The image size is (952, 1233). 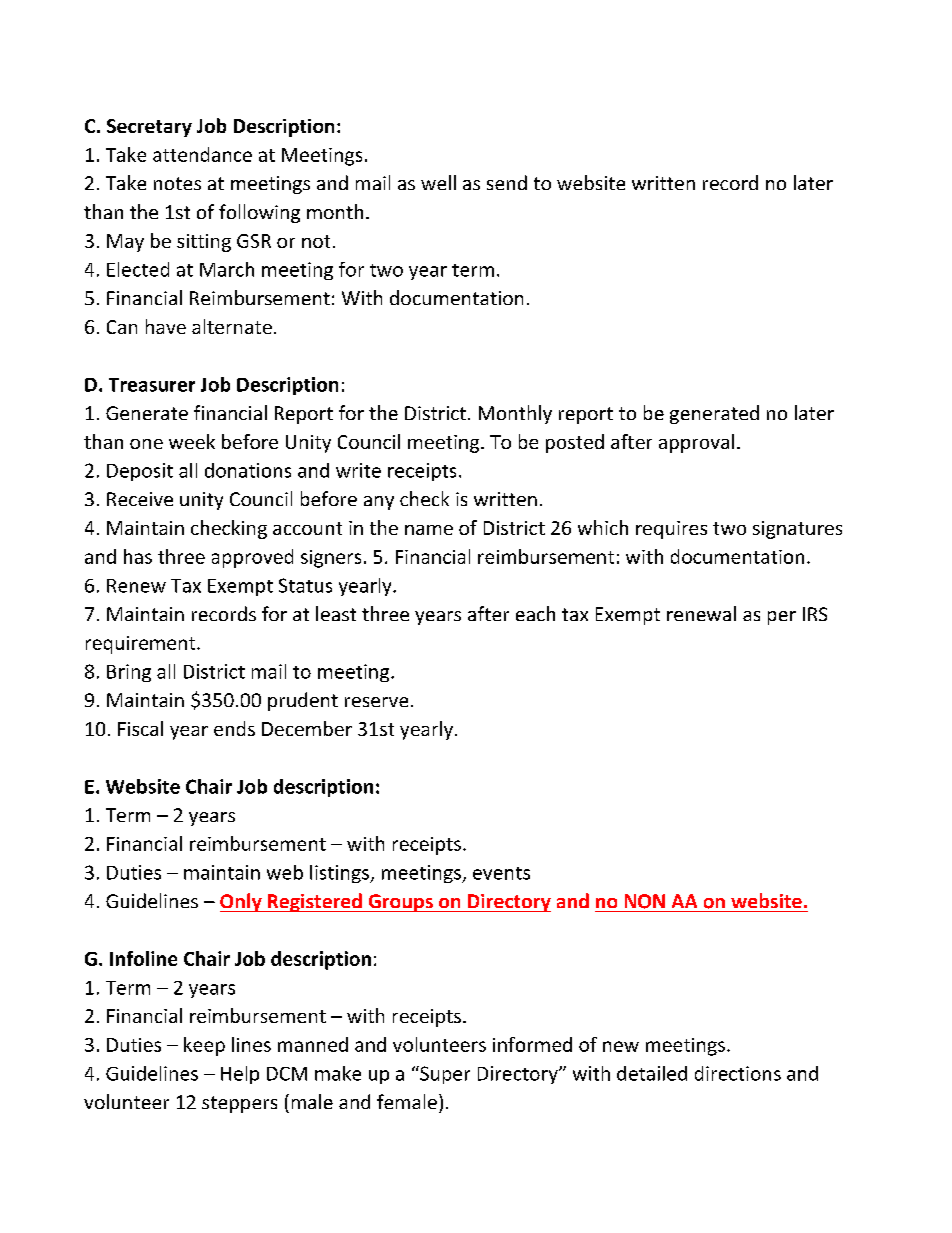 What do you see at coordinates (376, 702) in the screenshot?
I see `reserve` at bounding box center [376, 702].
